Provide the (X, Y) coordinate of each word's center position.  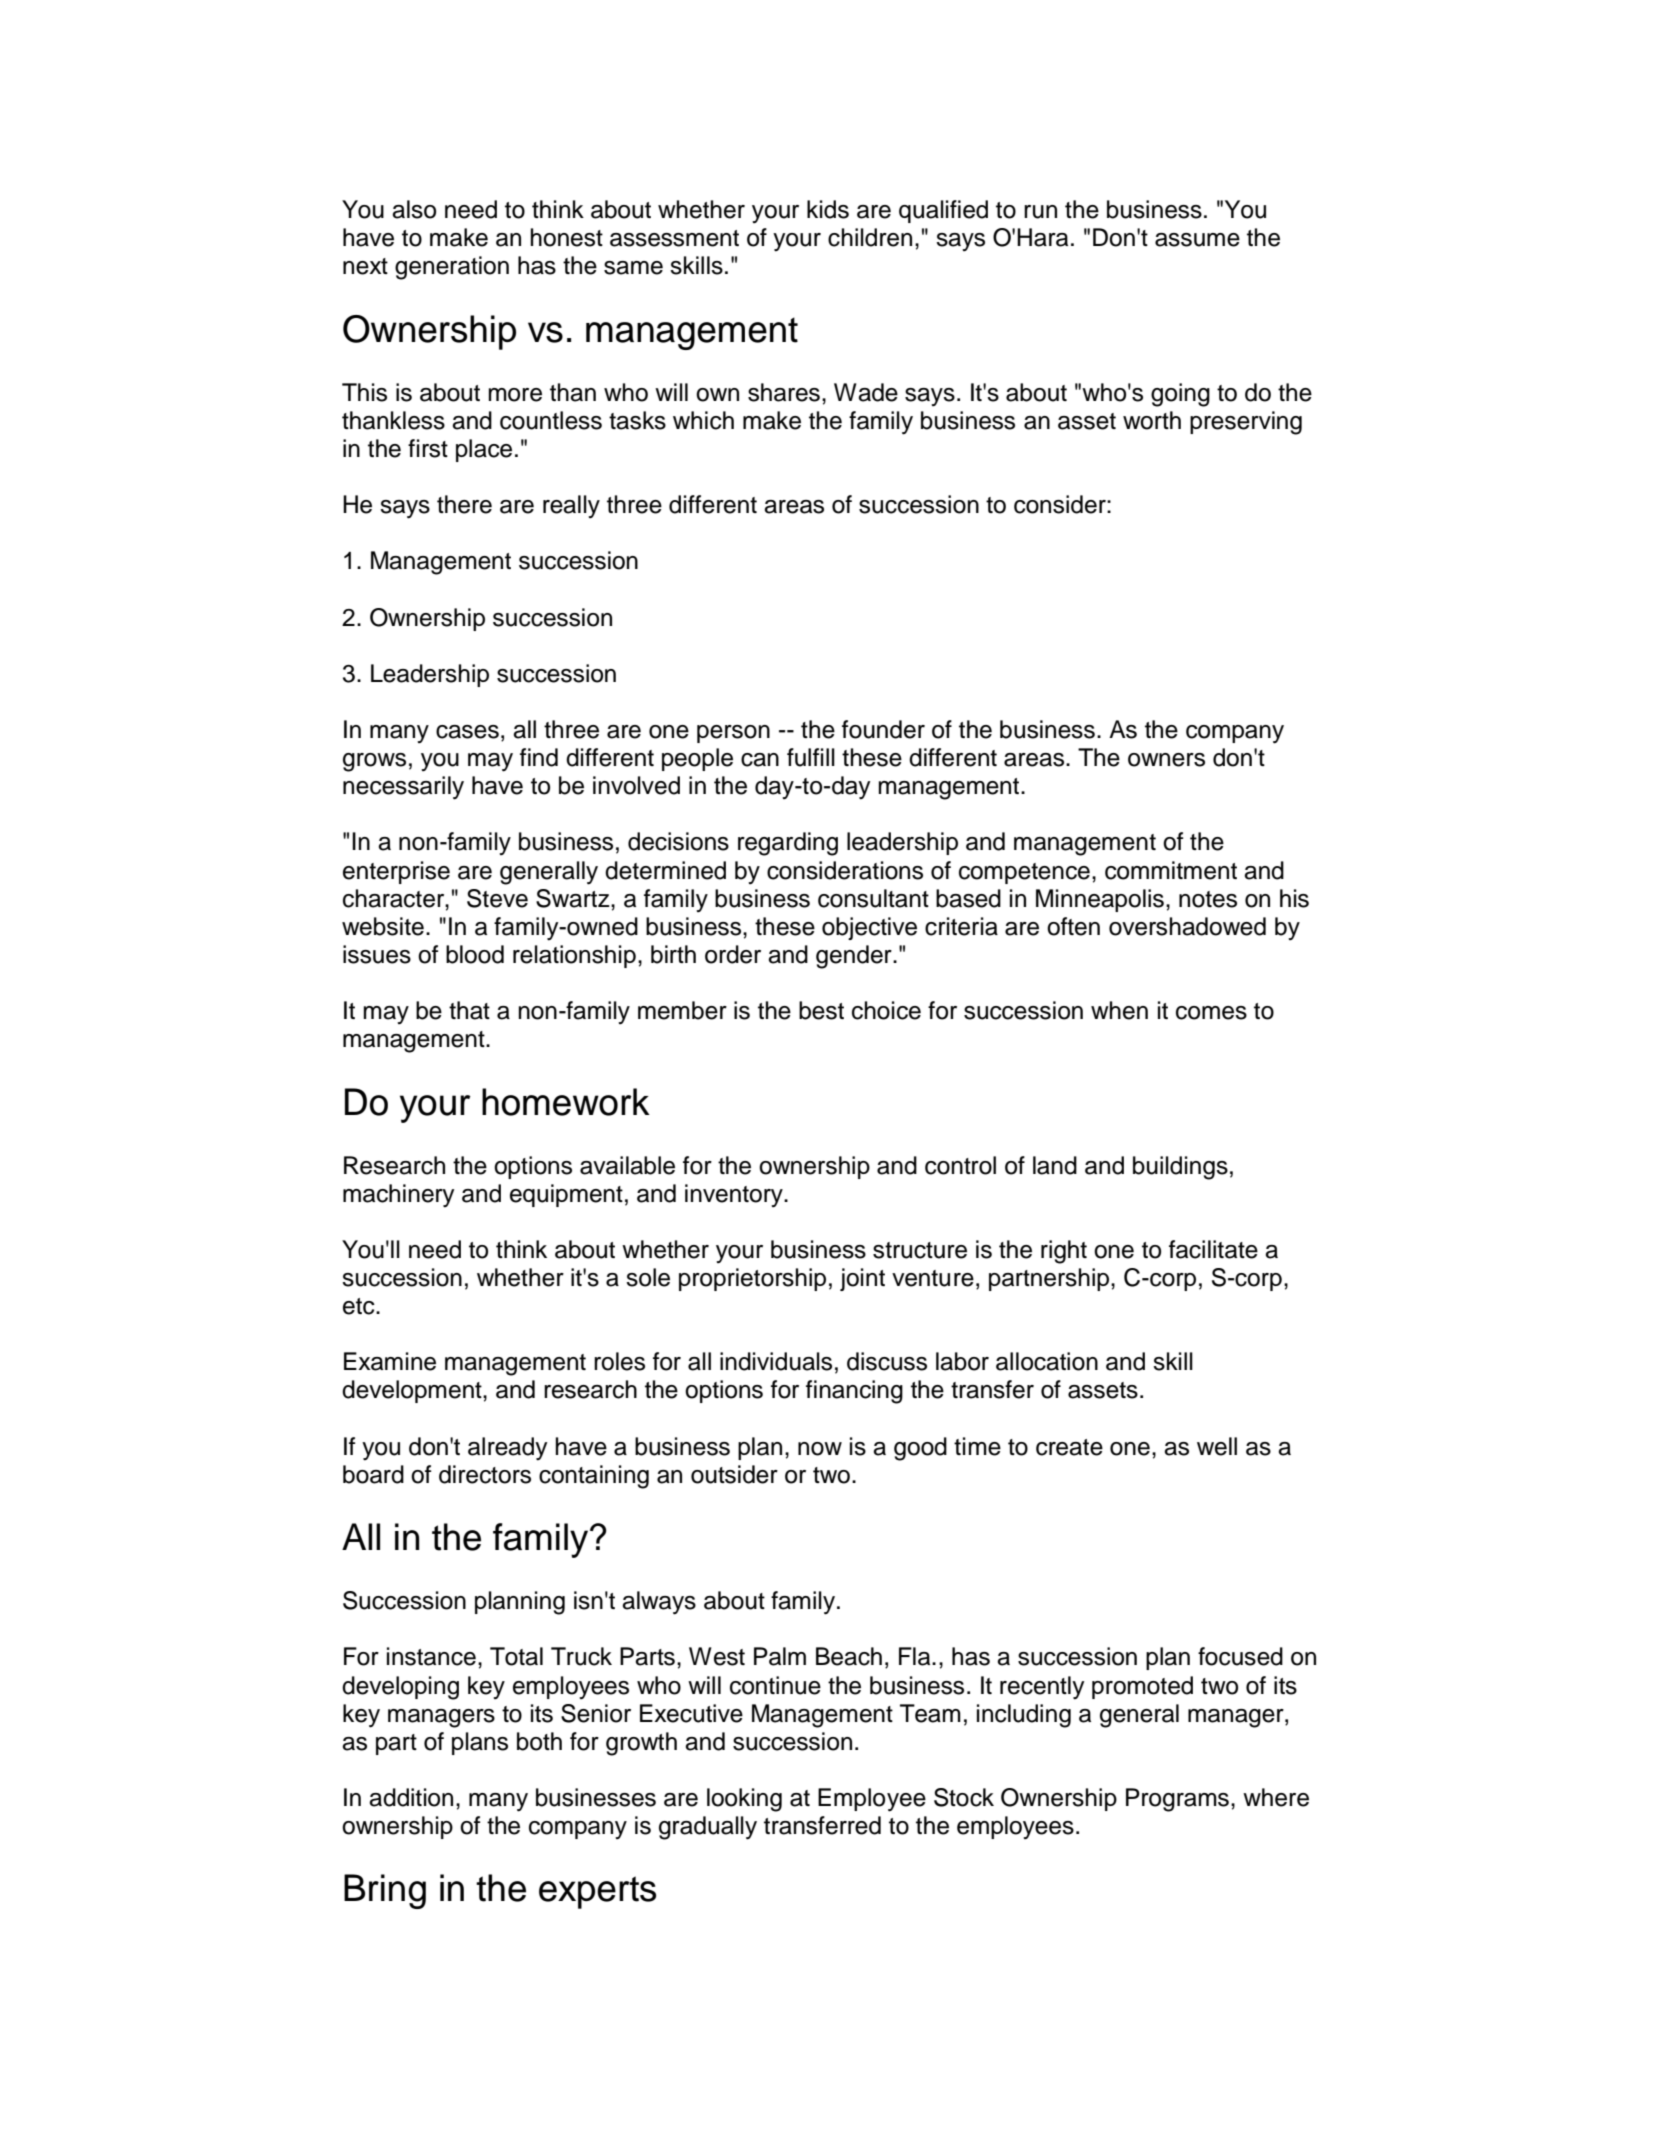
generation (452, 268)
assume (1197, 240)
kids (828, 209)
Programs (1177, 1800)
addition (411, 1797)
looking (744, 1800)
